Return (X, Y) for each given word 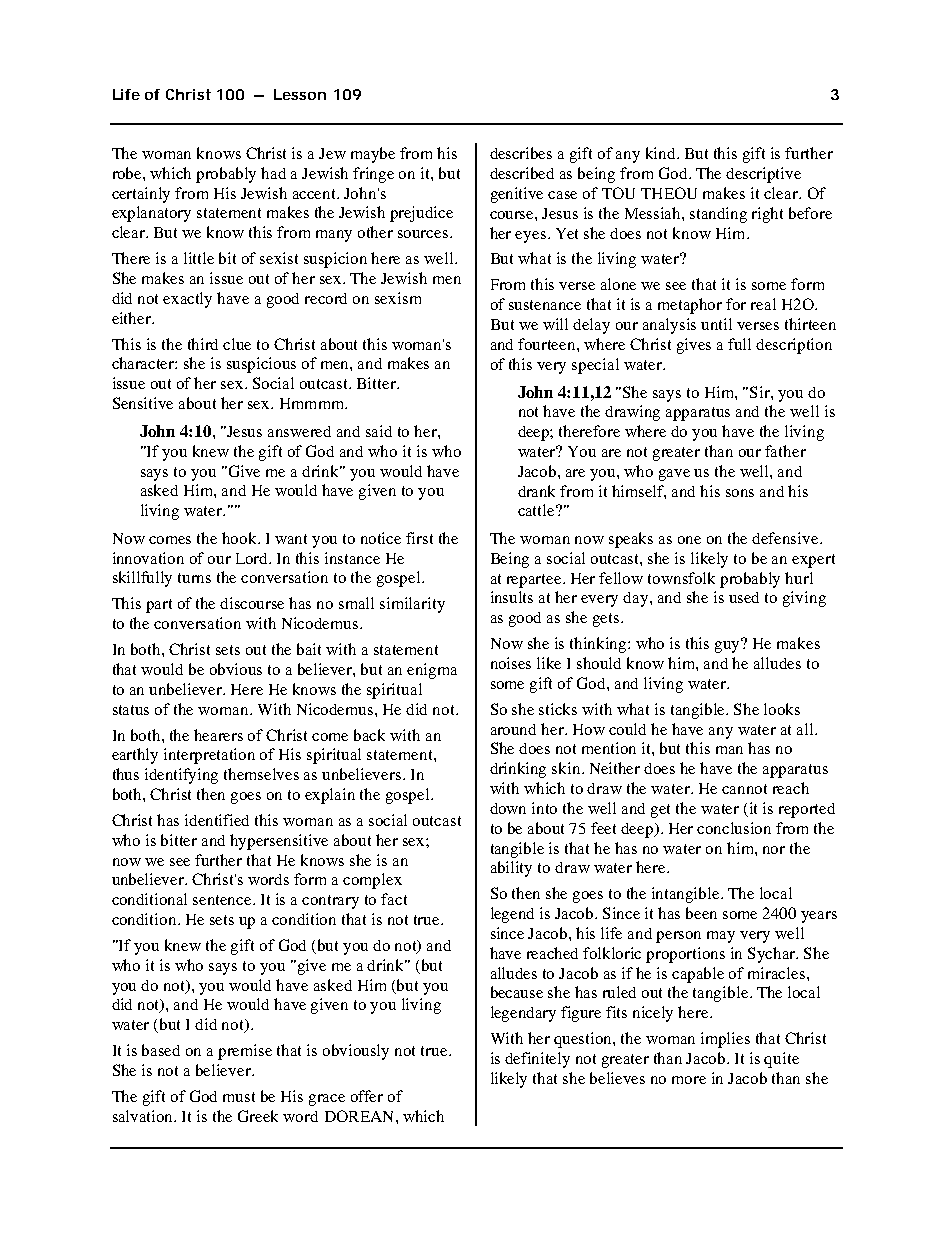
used (744, 597)
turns (194, 578)
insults (512, 597)
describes (521, 153)
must (239, 1097)
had (273, 173)
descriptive (763, 175)
